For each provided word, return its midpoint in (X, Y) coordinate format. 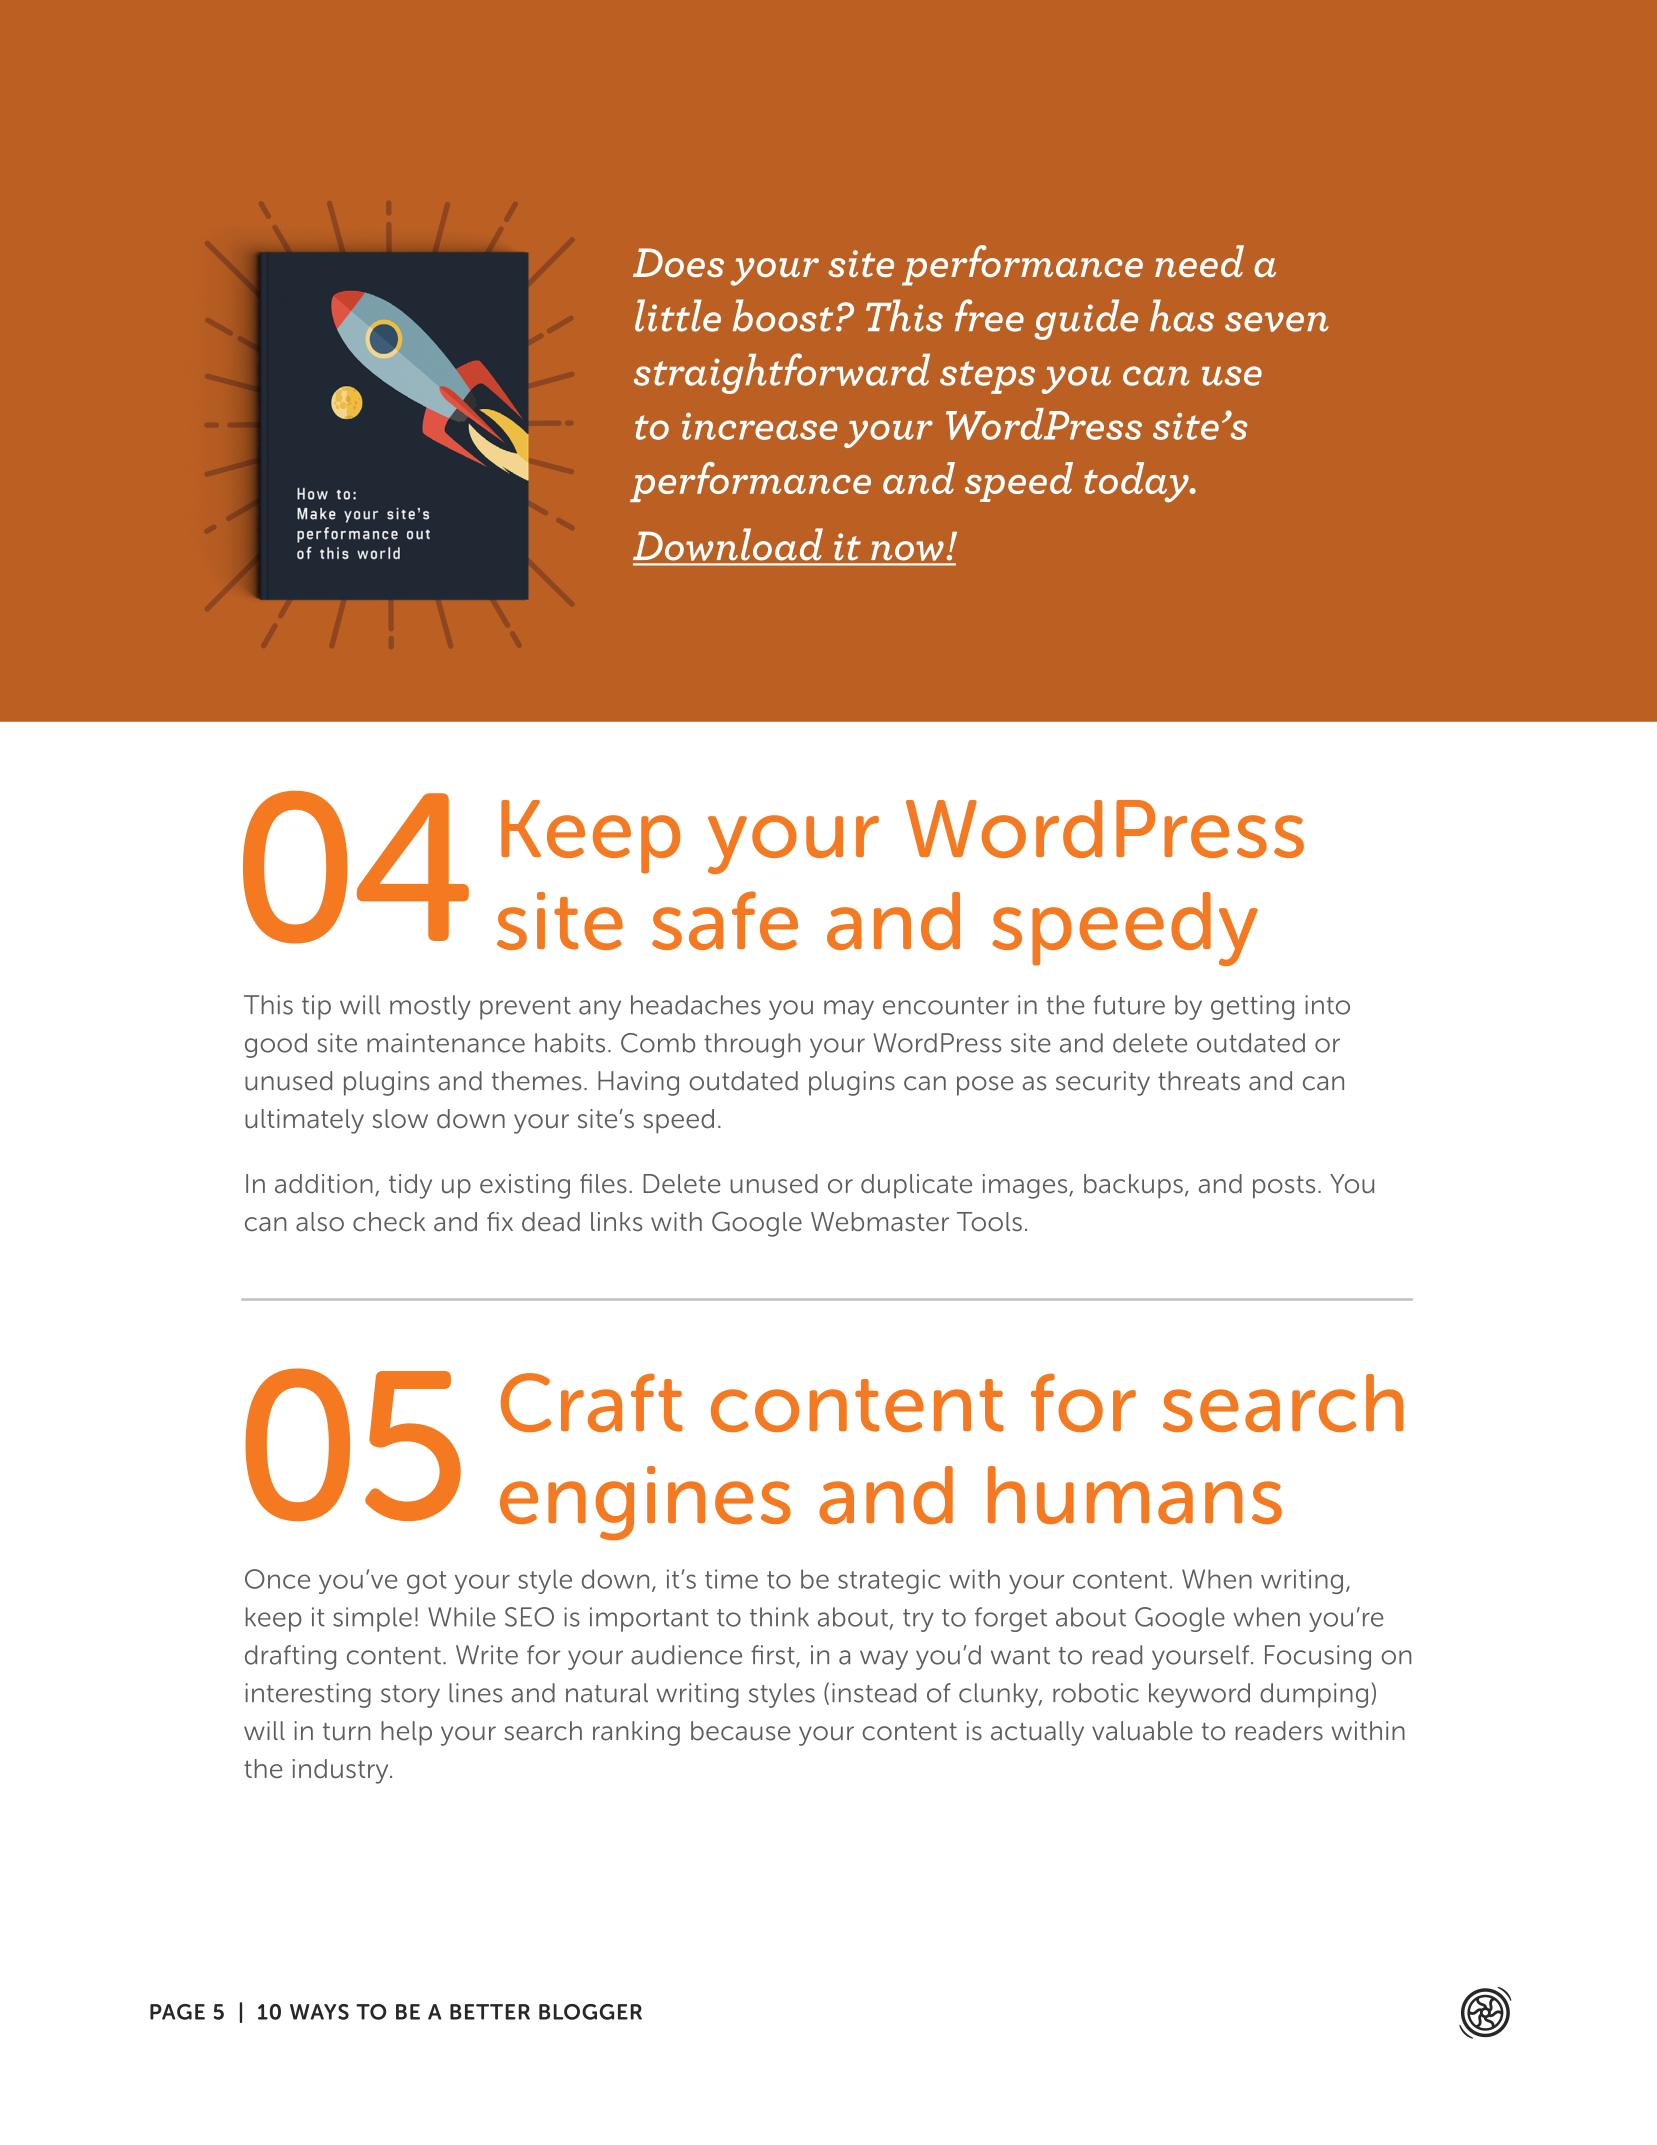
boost (782, 315)
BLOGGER (590, 2012)
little (678, 315)
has (1182, 315)
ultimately (304, 1121)
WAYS (319, 2012)
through (752, 1045)
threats (1199, 1081)
